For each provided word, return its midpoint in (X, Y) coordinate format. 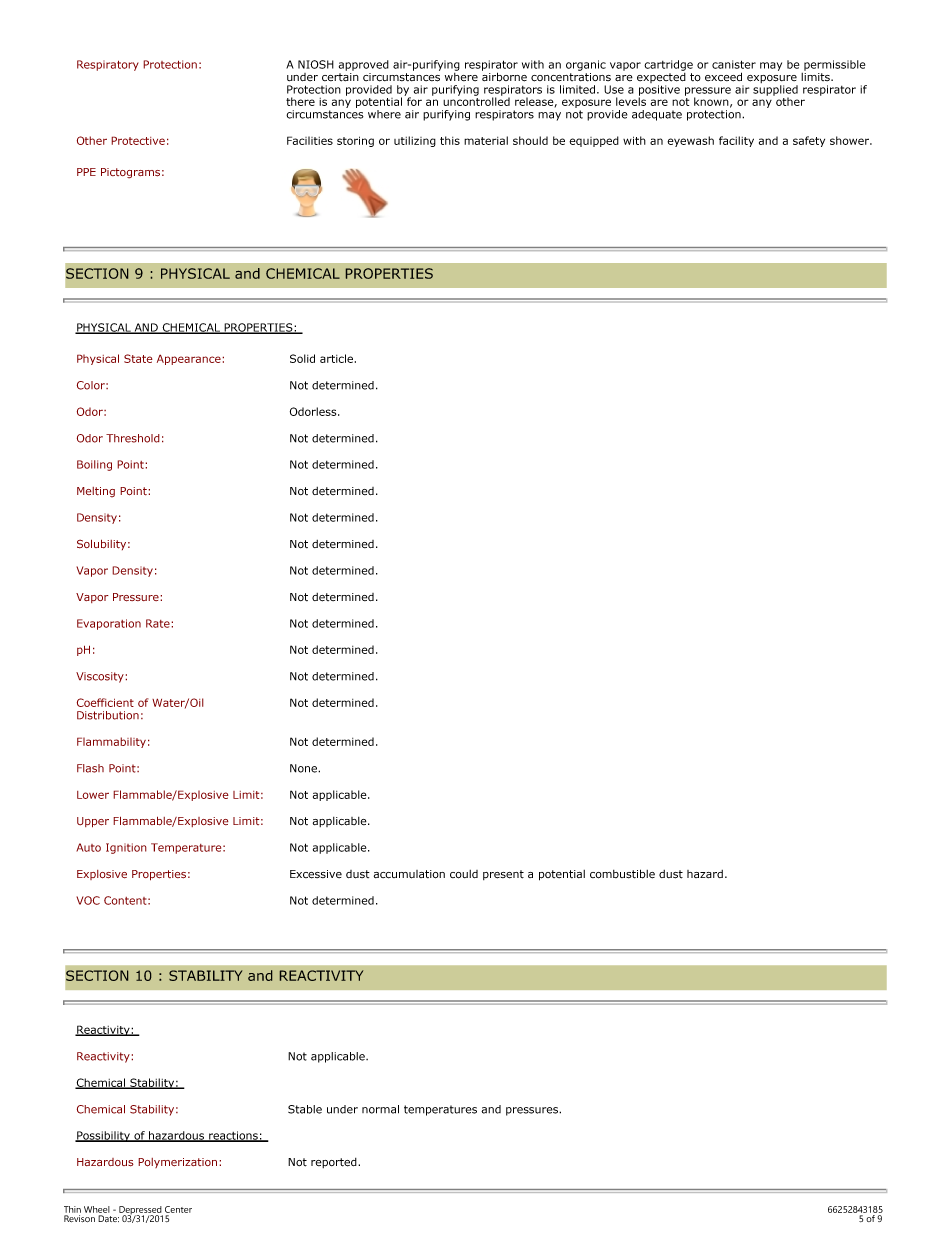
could (464, 874)
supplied (775, 91)
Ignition (126, 848)
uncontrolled (476, 100)
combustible (622, 874)
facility (736, 141)
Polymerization (179, 1163)
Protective (138, 140)
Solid (302, 358)
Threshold (133, 438)
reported (335, 1163)
